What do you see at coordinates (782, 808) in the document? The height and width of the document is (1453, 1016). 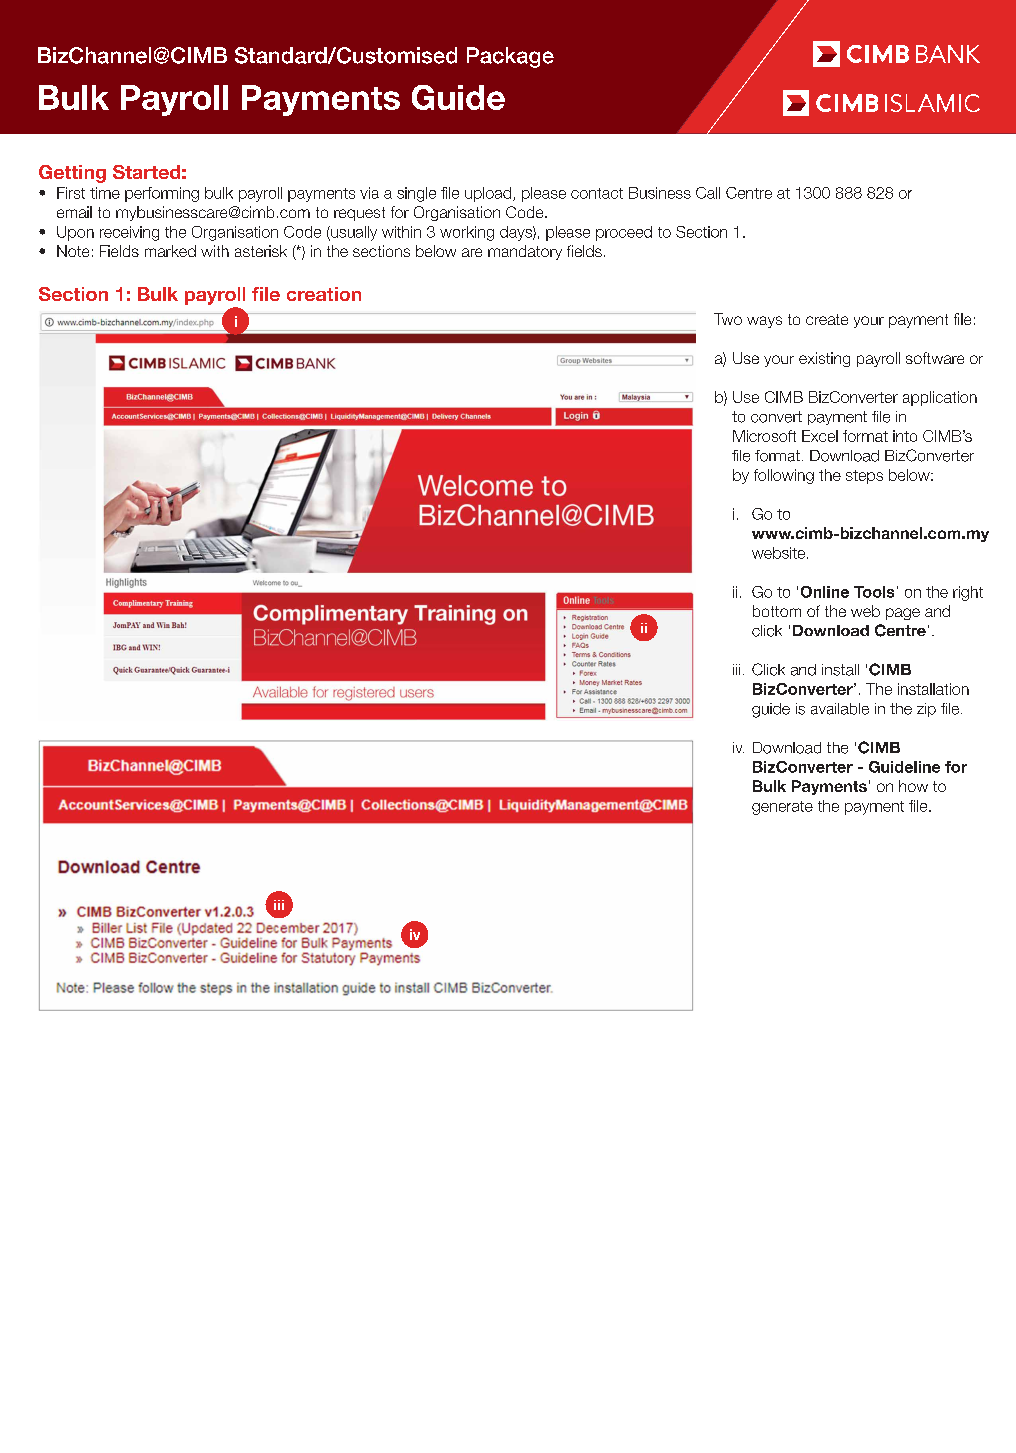 I see `generate` at bounding box center [782, 808].
